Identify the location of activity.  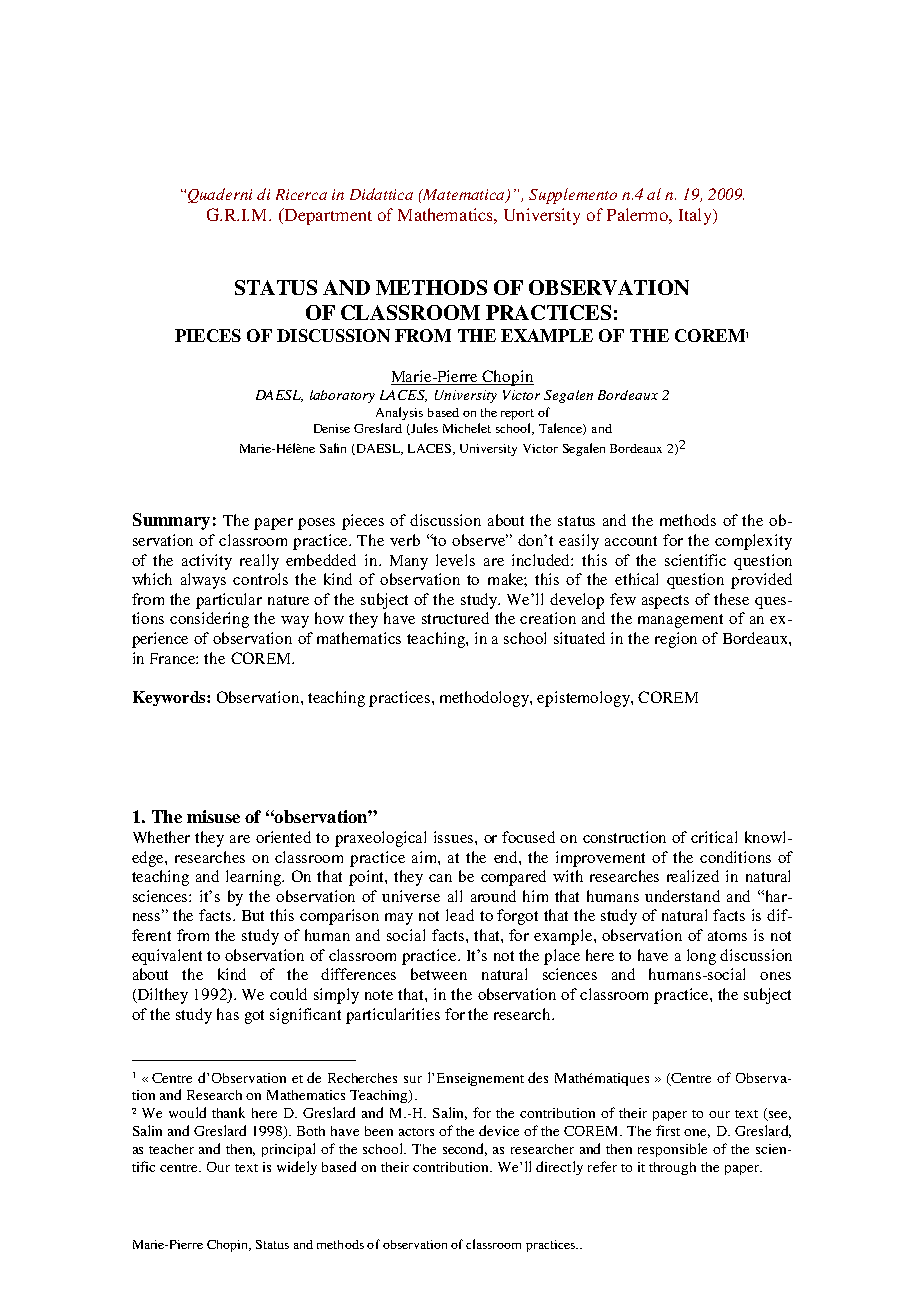
(207, 562).
